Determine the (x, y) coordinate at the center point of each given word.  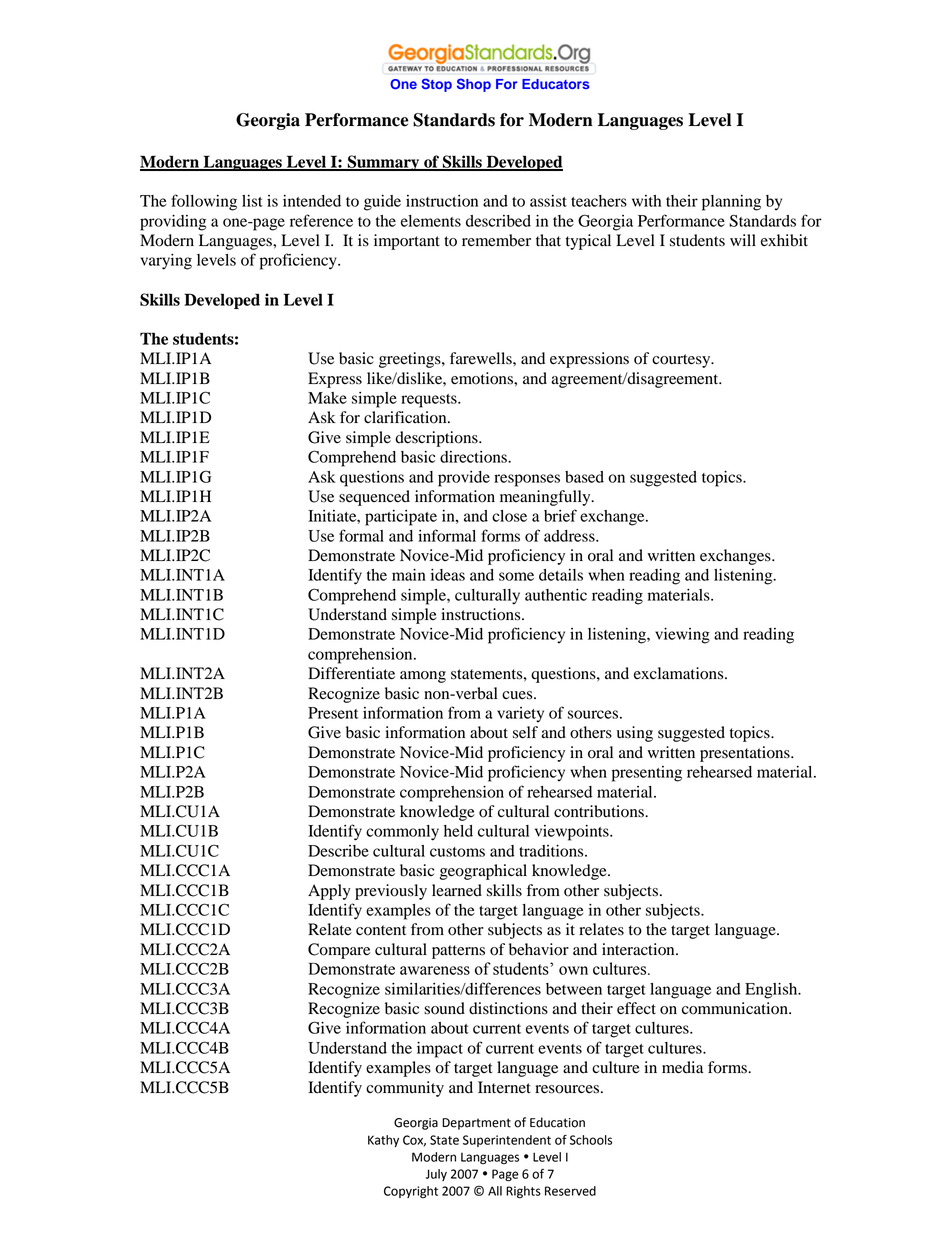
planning (731, 203)
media (682, 1067)
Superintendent (507, 1141)
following (204, 202)
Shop (474, 85)
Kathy (383, 1141)
